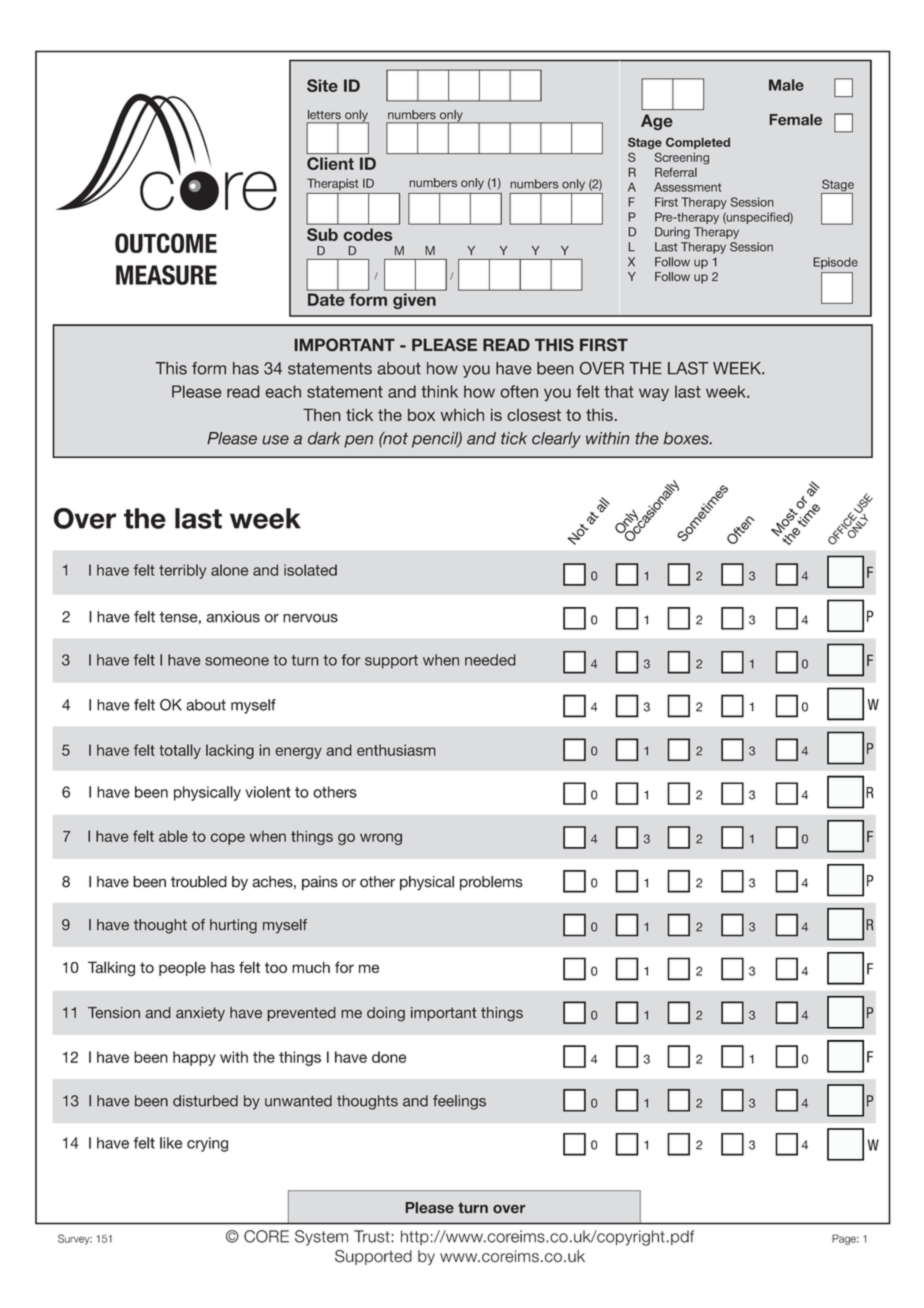  What do you see at coordinates (330, 163) in the image?
I see `Client` at bounding box center [330, 163].
